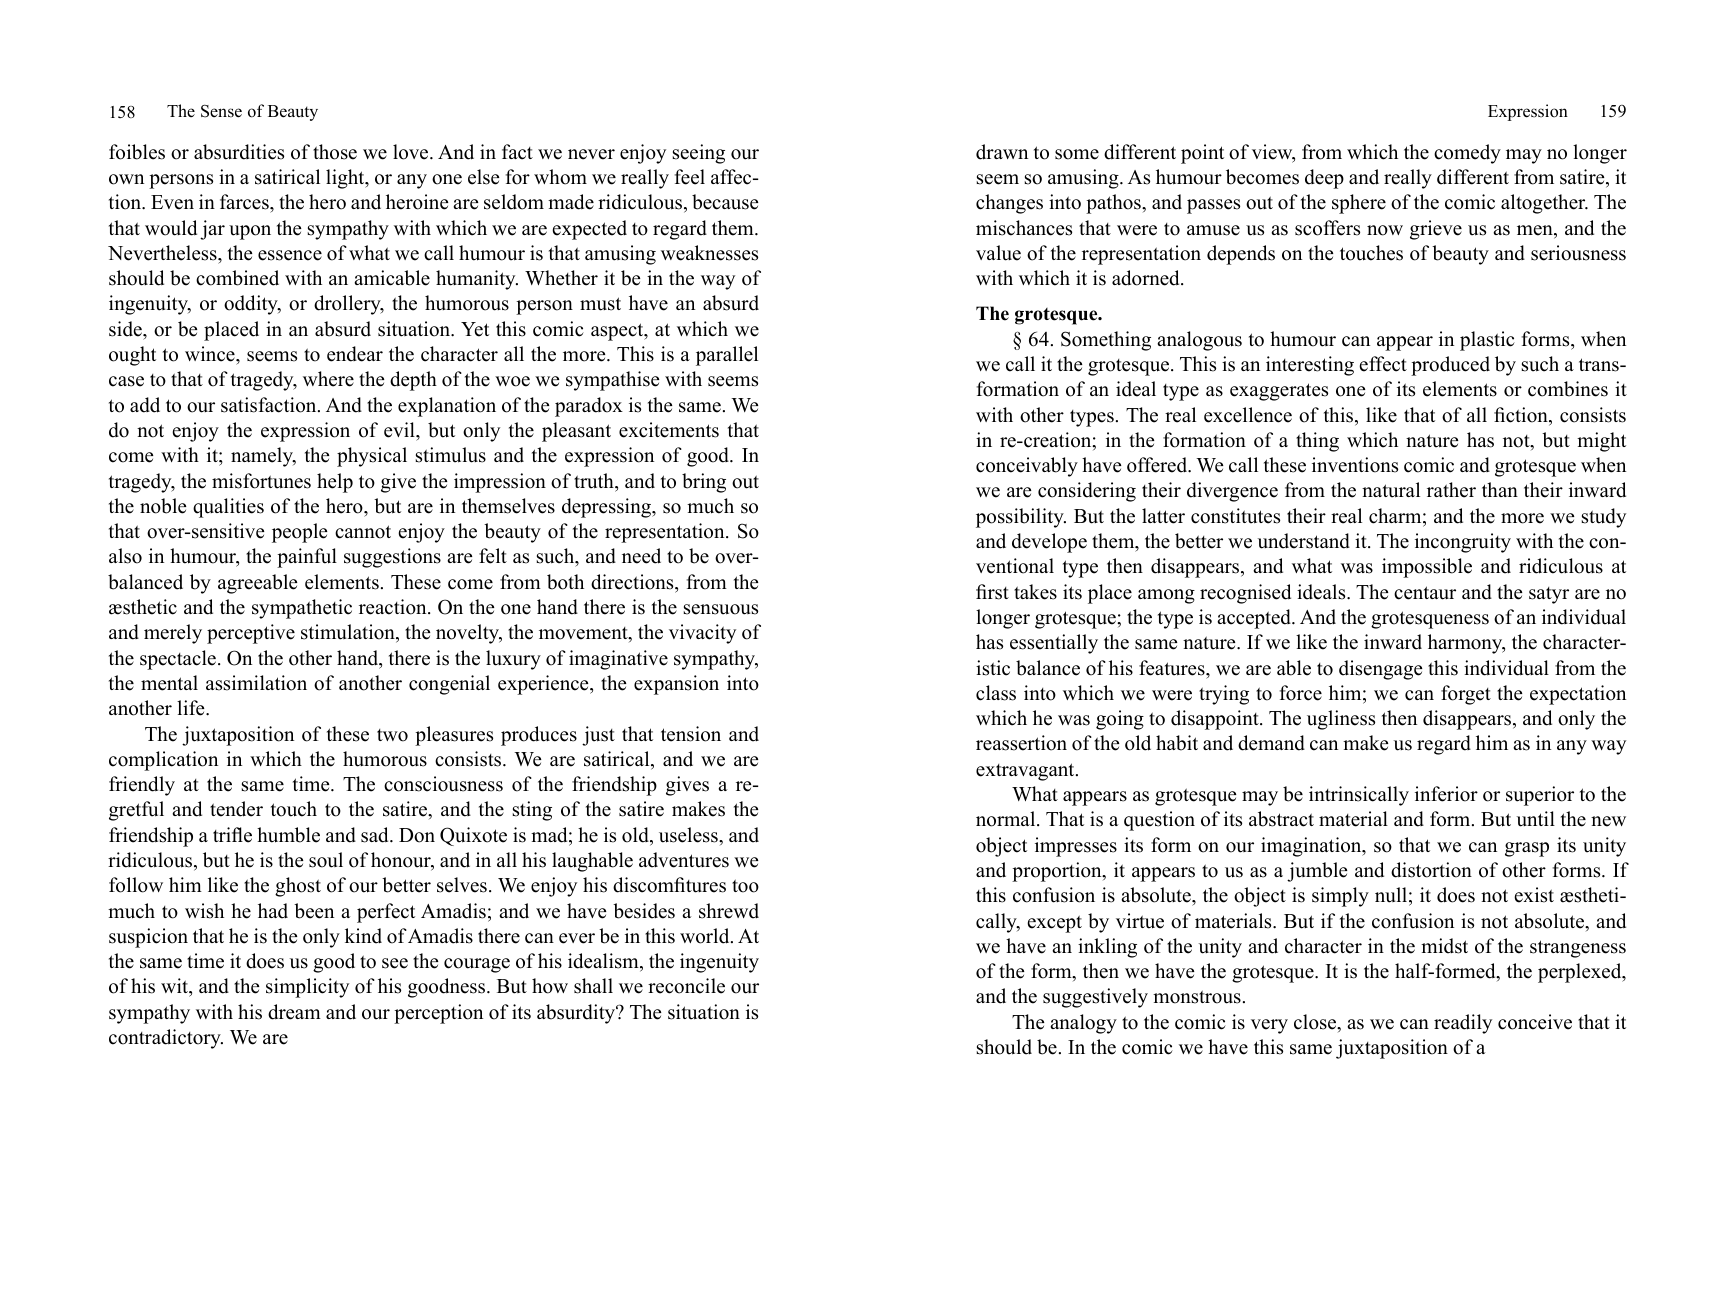 The height and width of the document is (1301, 1735). I want to click on reconcile, so click(686, 986).
